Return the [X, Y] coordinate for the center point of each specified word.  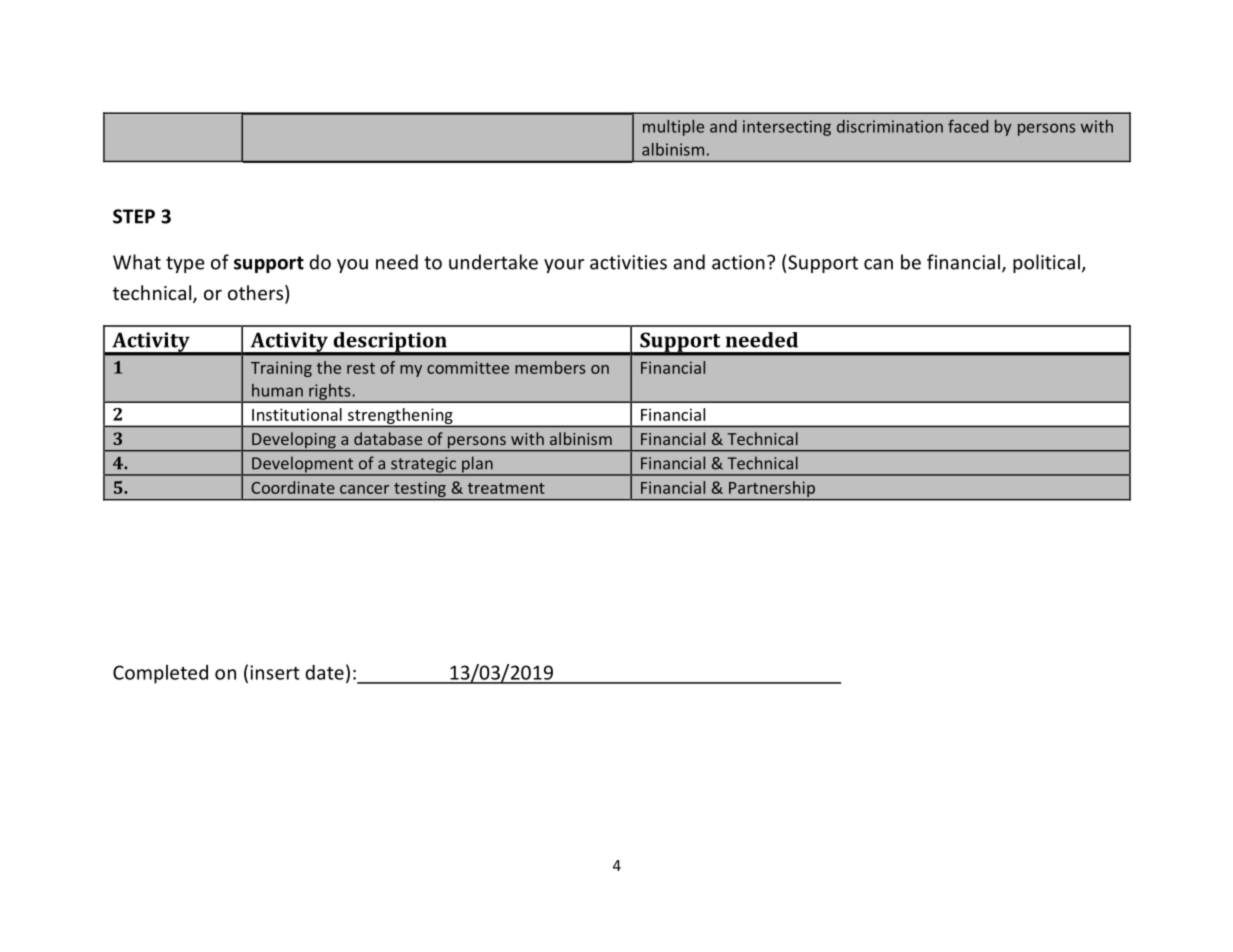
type [185, 264]
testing [420, 489]
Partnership [772, 489]
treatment [506, 488]
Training [281, 369]
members [550, 367]
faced [968, 126]
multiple [673, 128]
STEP [134, 216]
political [1046, 263]
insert [275, 672]
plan [477, 465]
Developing [294, 441]
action [738, 262]
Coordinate [293, 487]
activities [628, 262]
